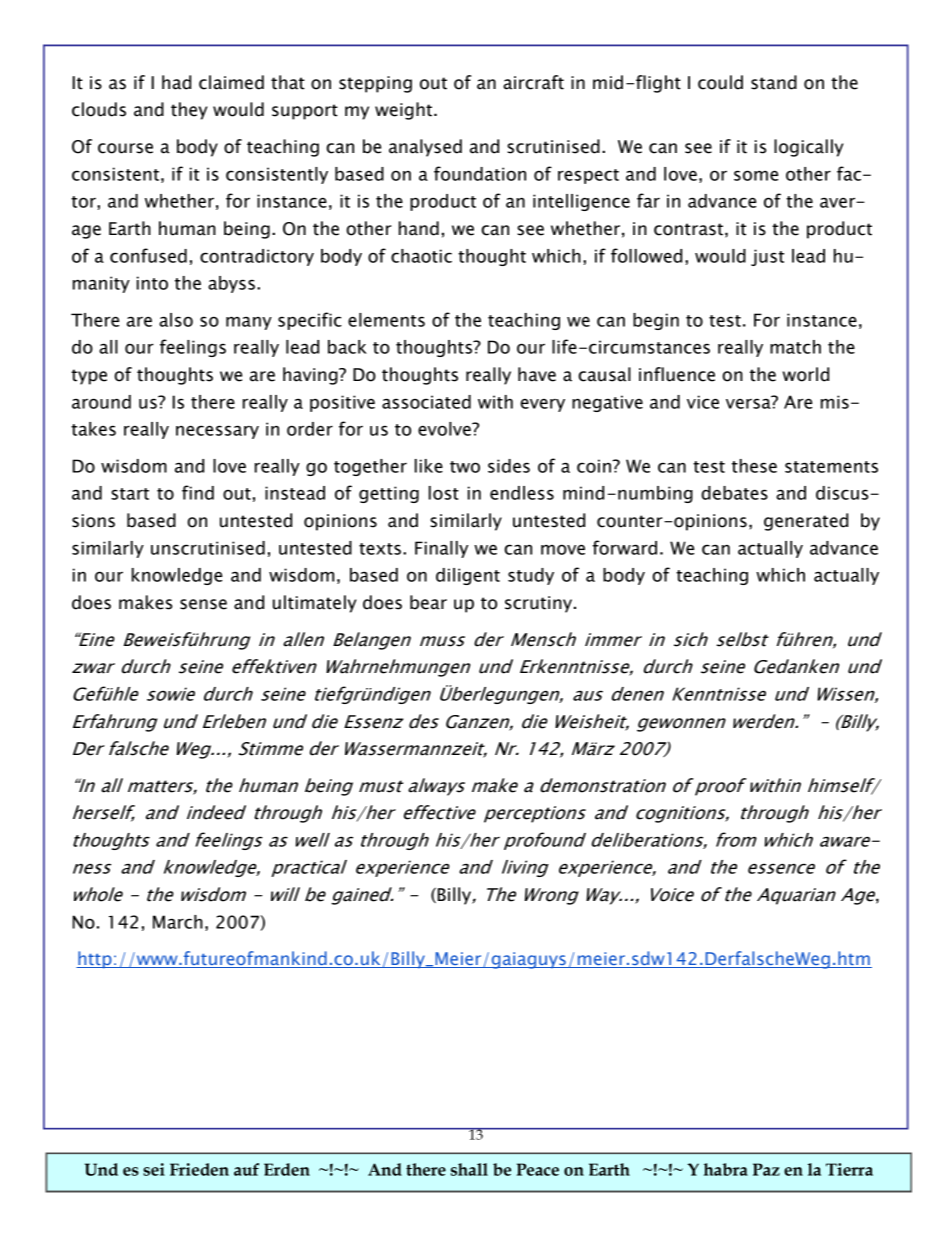  What do you see at coordinates (540, 604) in the screenshot?
I see `scrutiny` at bounding box center [540, 604].
